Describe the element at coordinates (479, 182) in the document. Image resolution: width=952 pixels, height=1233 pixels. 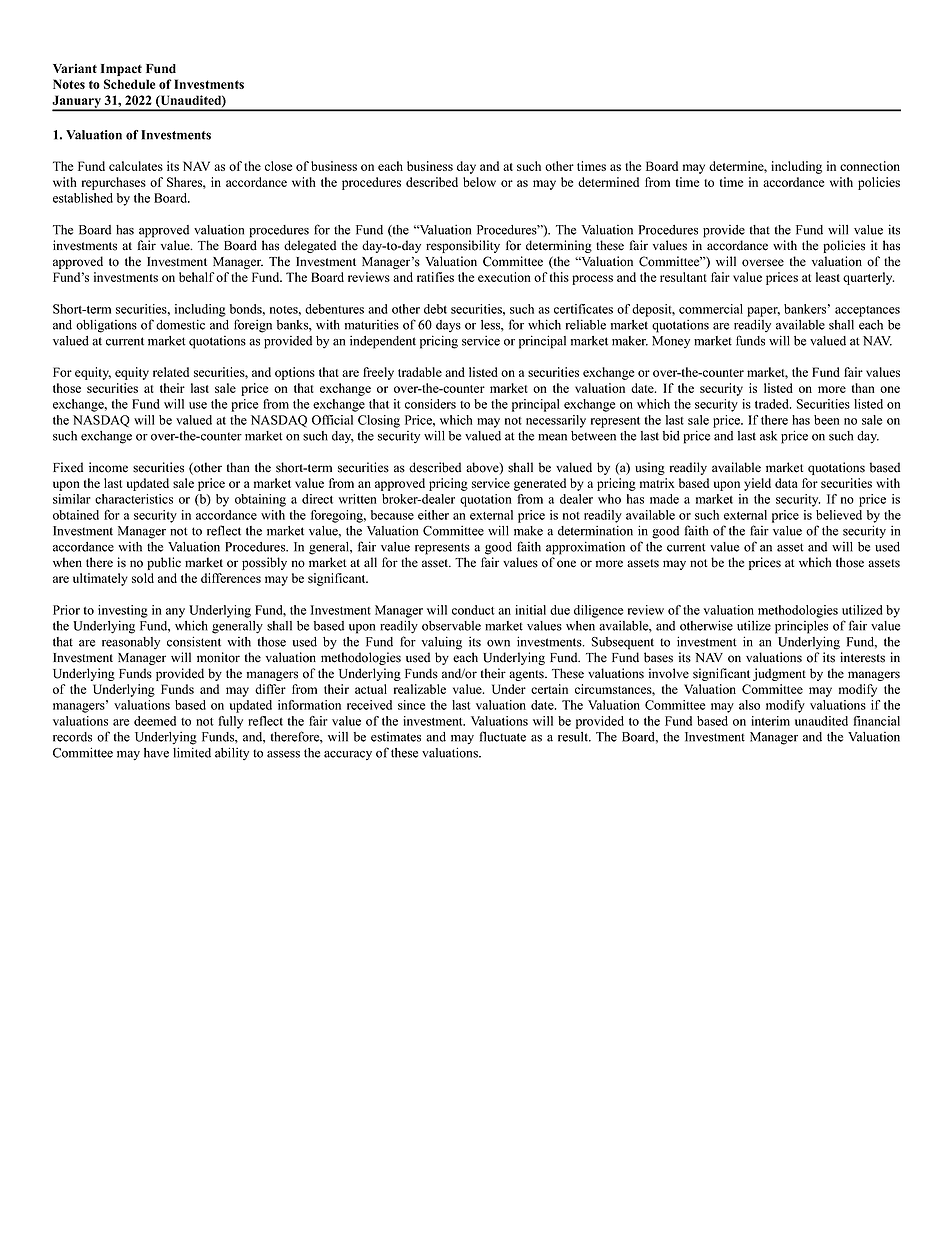
I see `below` at that location.
